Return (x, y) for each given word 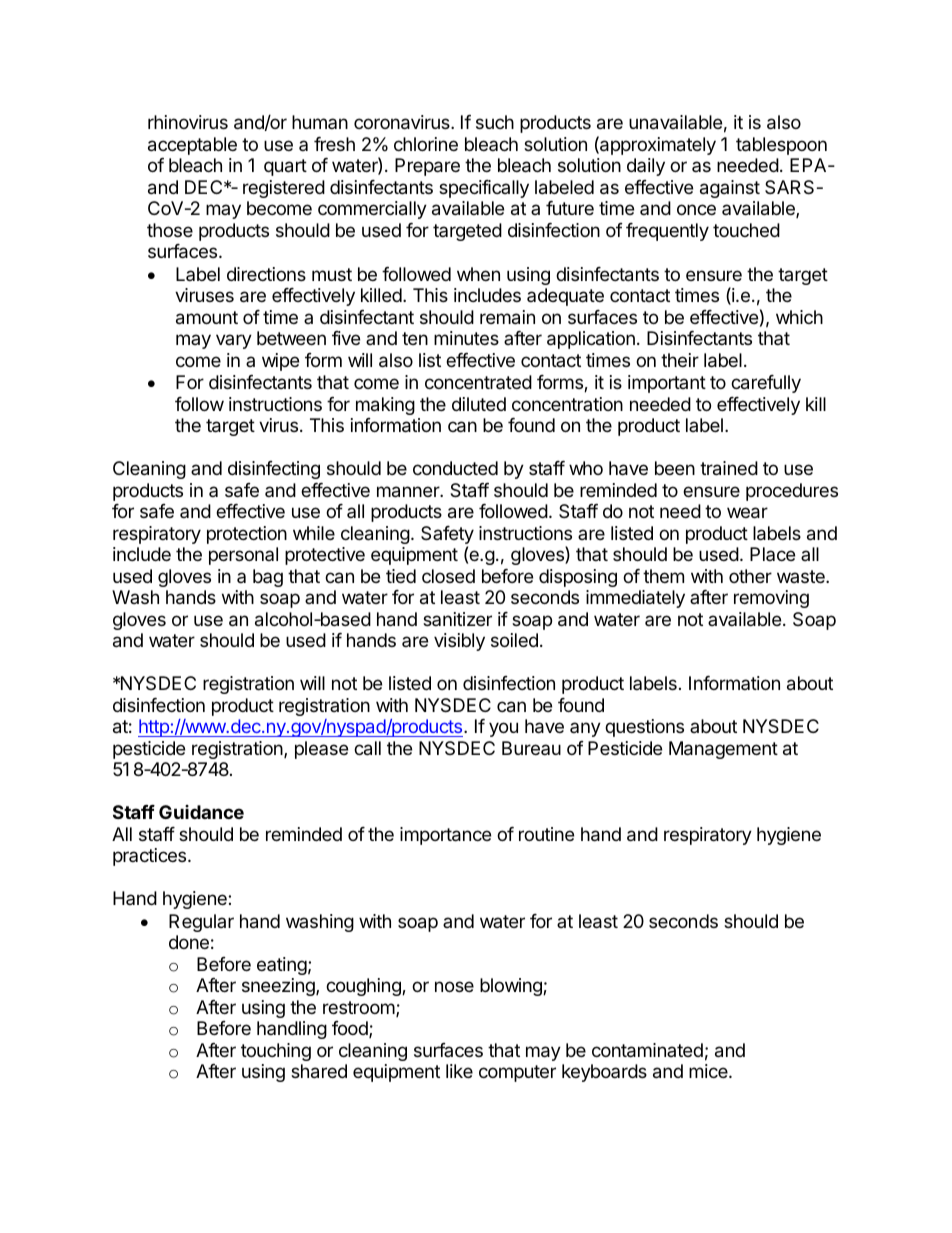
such (495, 122)
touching (276, 1052)
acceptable (192, 146)
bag (268, 578)
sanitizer (457, 619)
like (459, 1071)
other (750, 576)
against (730, 189)
